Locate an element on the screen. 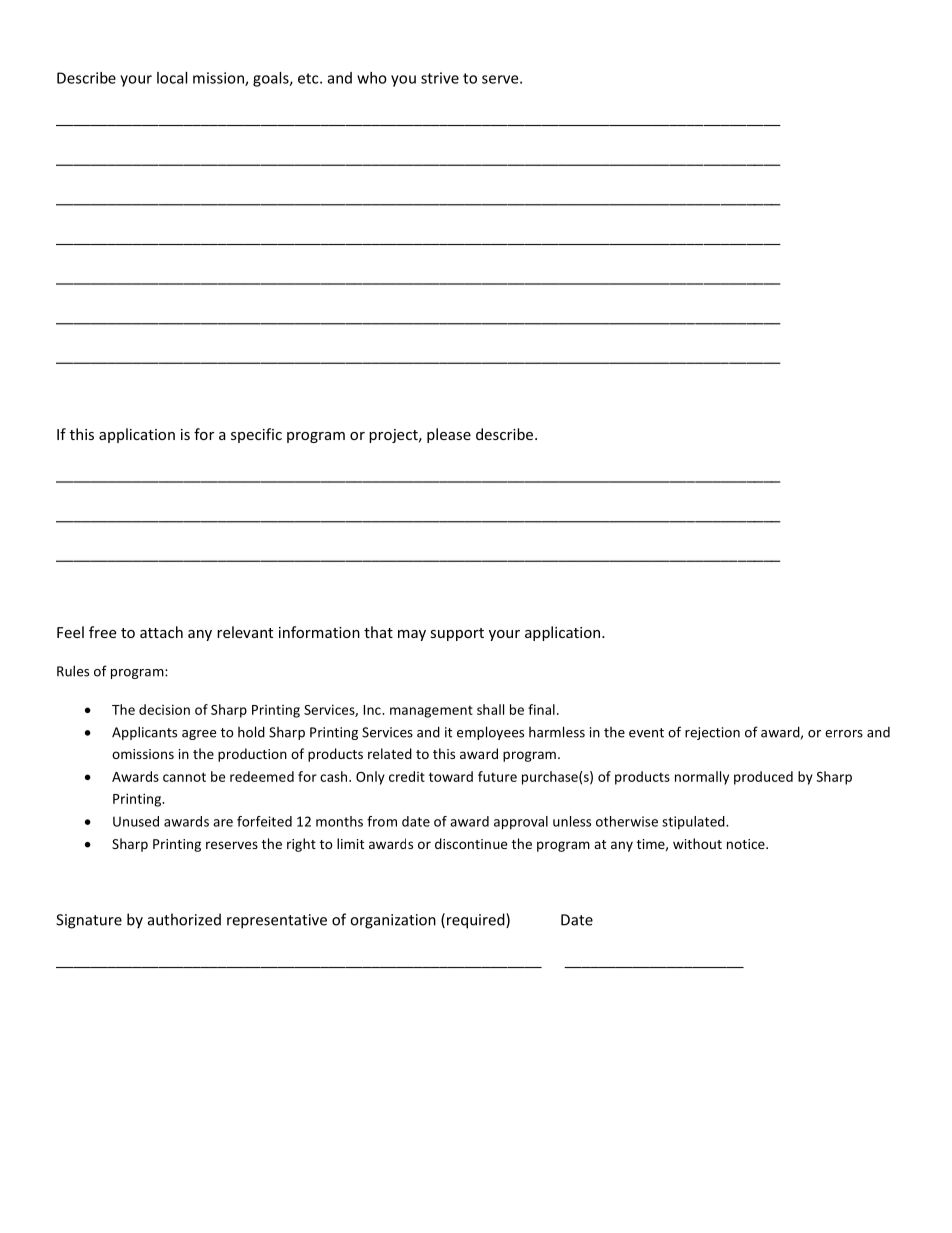  local is located at coordinates (172, 78).
